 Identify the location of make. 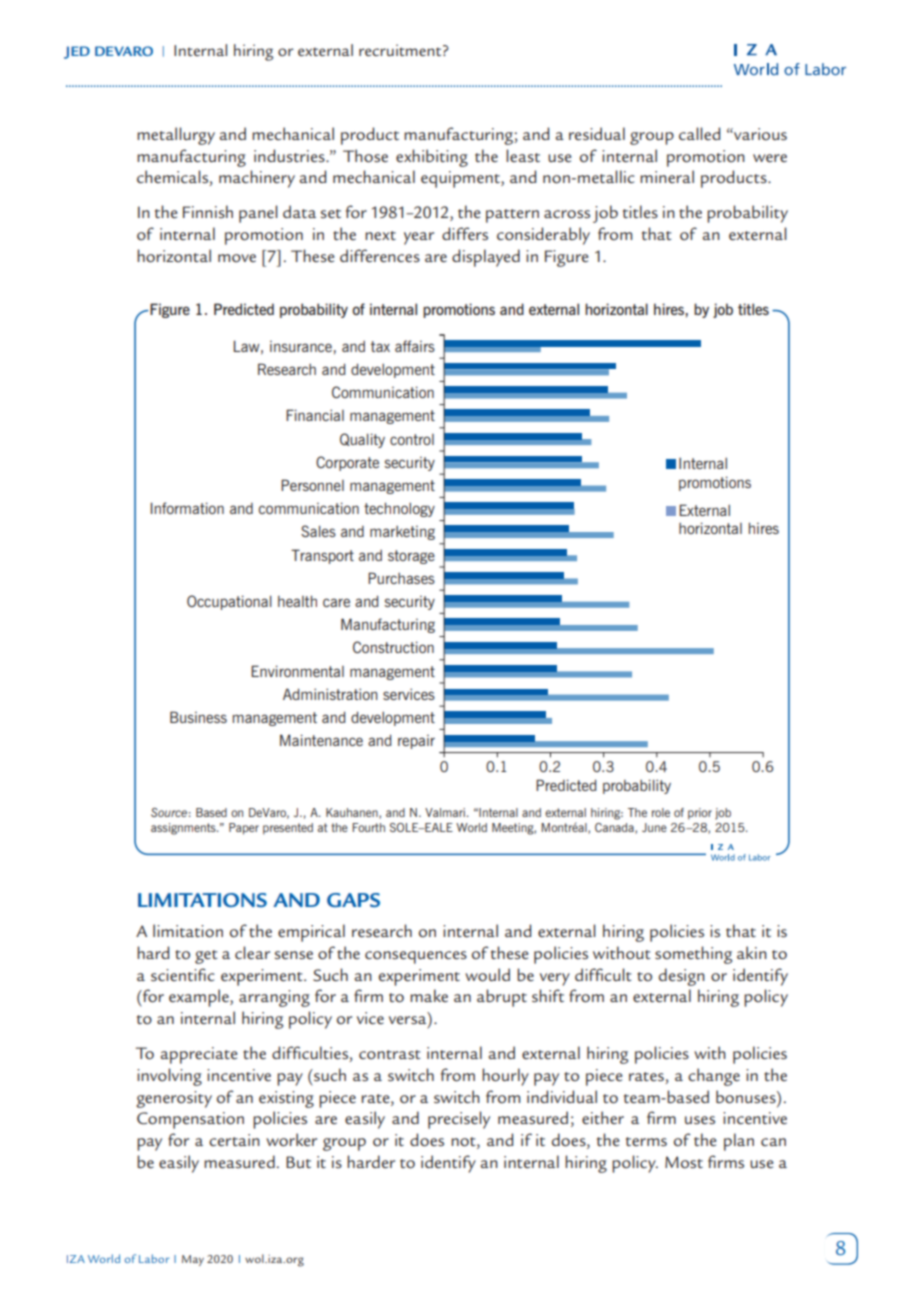
(429, 995).
